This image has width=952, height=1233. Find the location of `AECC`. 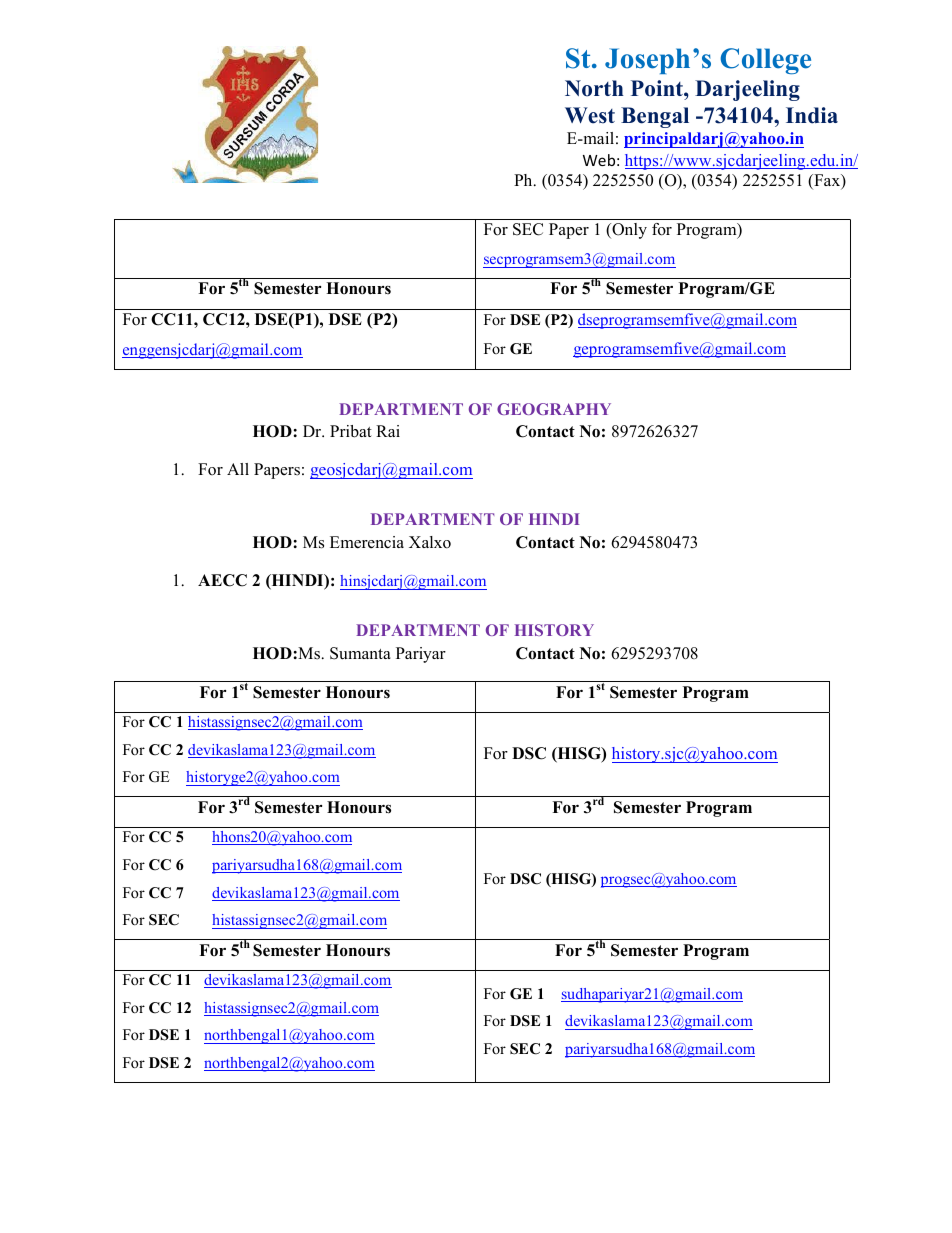

AECC is located at coordinates (222, 580).
